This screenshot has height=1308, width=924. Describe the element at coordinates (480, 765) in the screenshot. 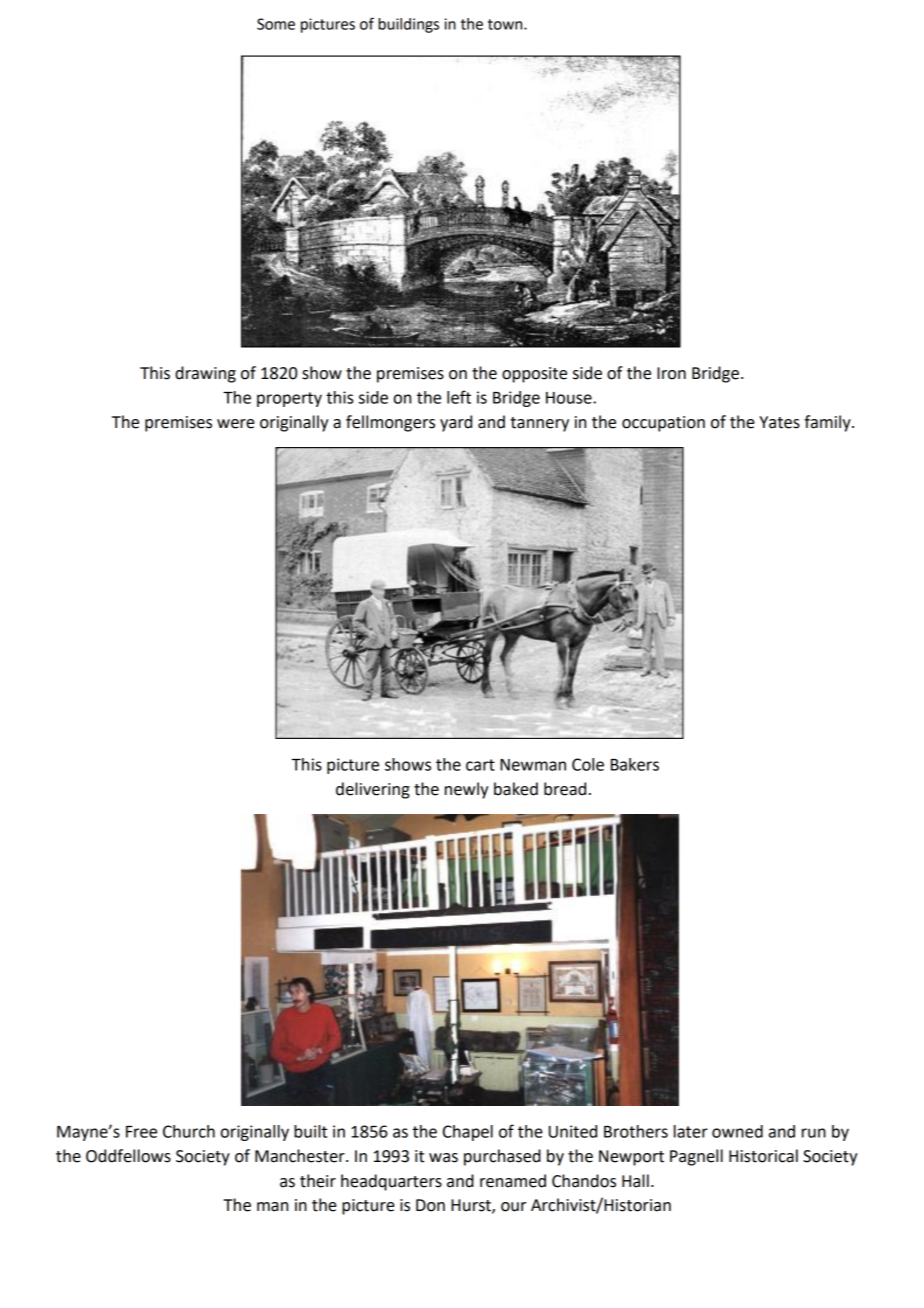

I see `cart` at that location.
